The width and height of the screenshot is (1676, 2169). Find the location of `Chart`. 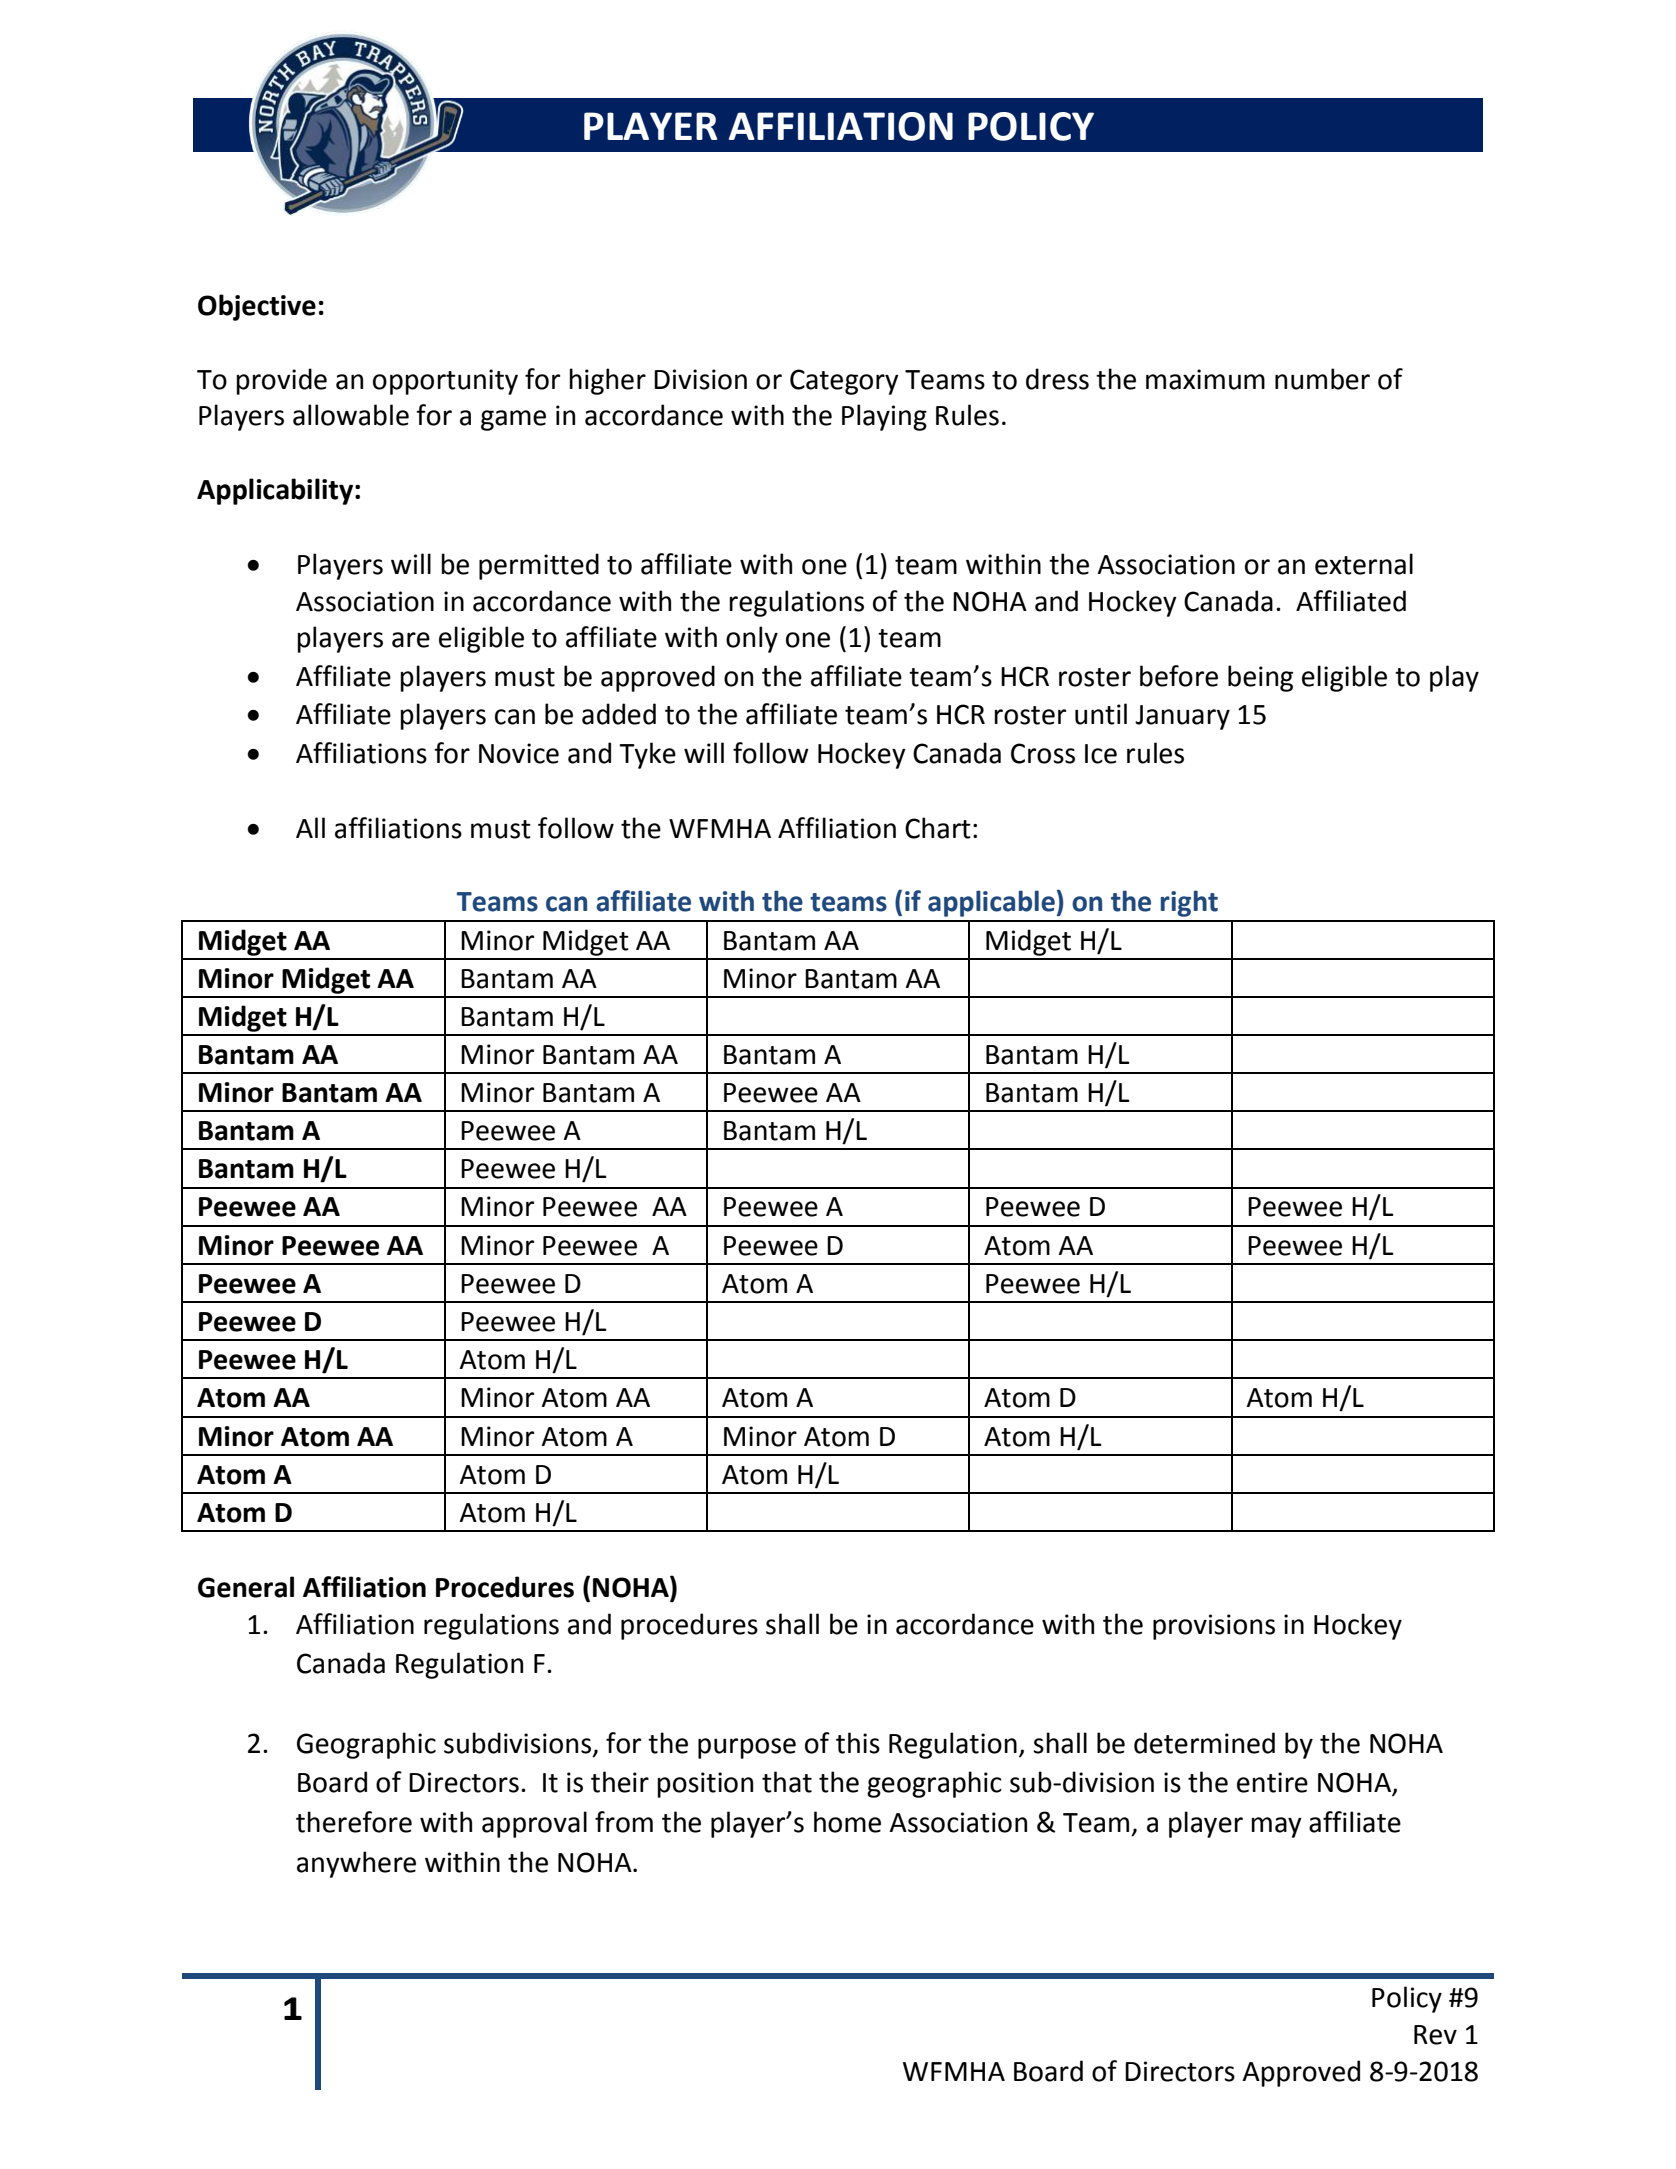

Chart is located at coordinates (938, 828).
